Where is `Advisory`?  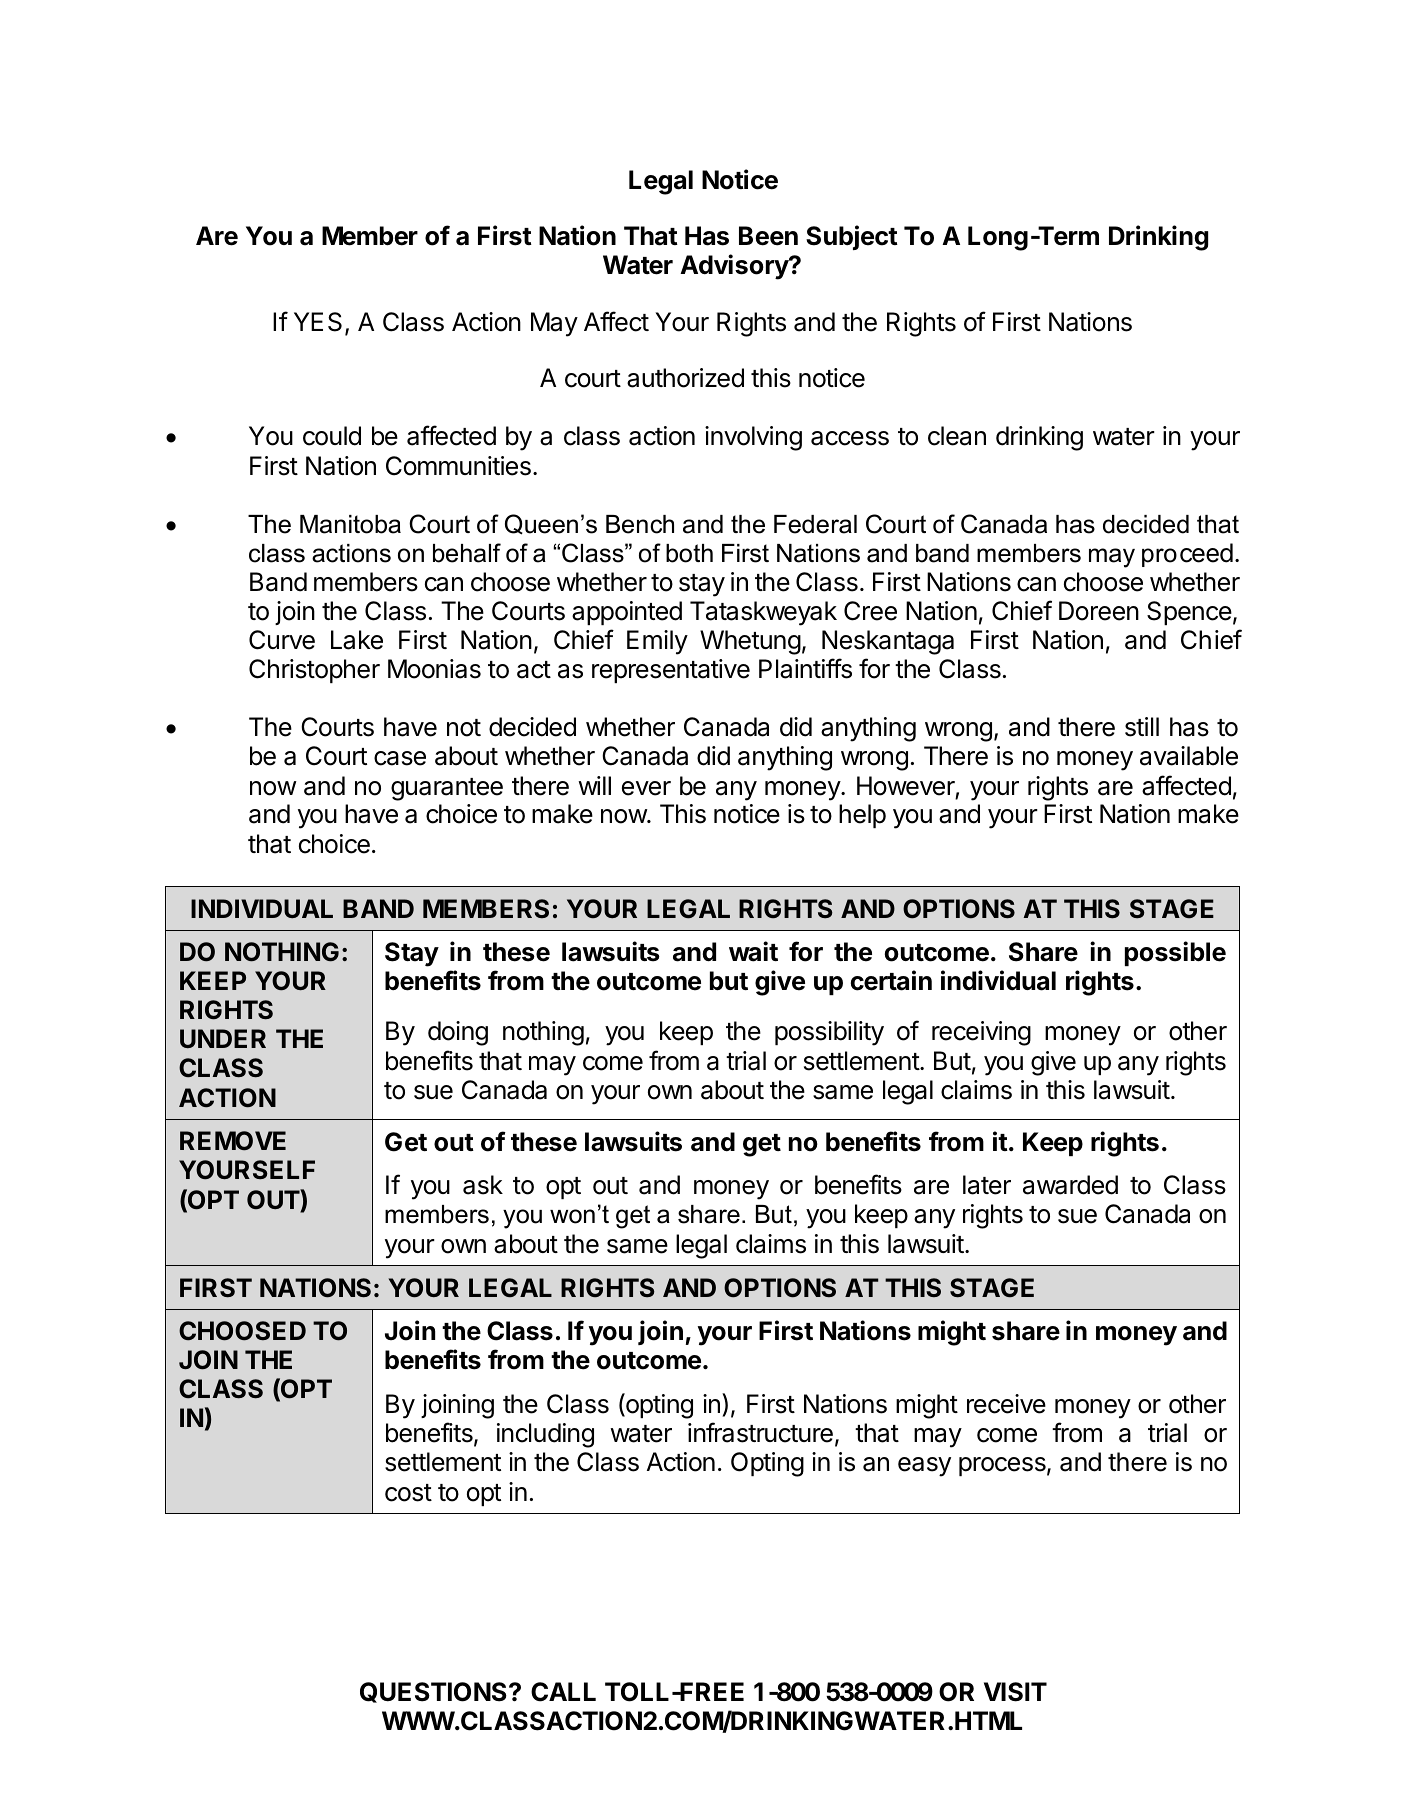
Advisory is located at coordinates (735, 267).
